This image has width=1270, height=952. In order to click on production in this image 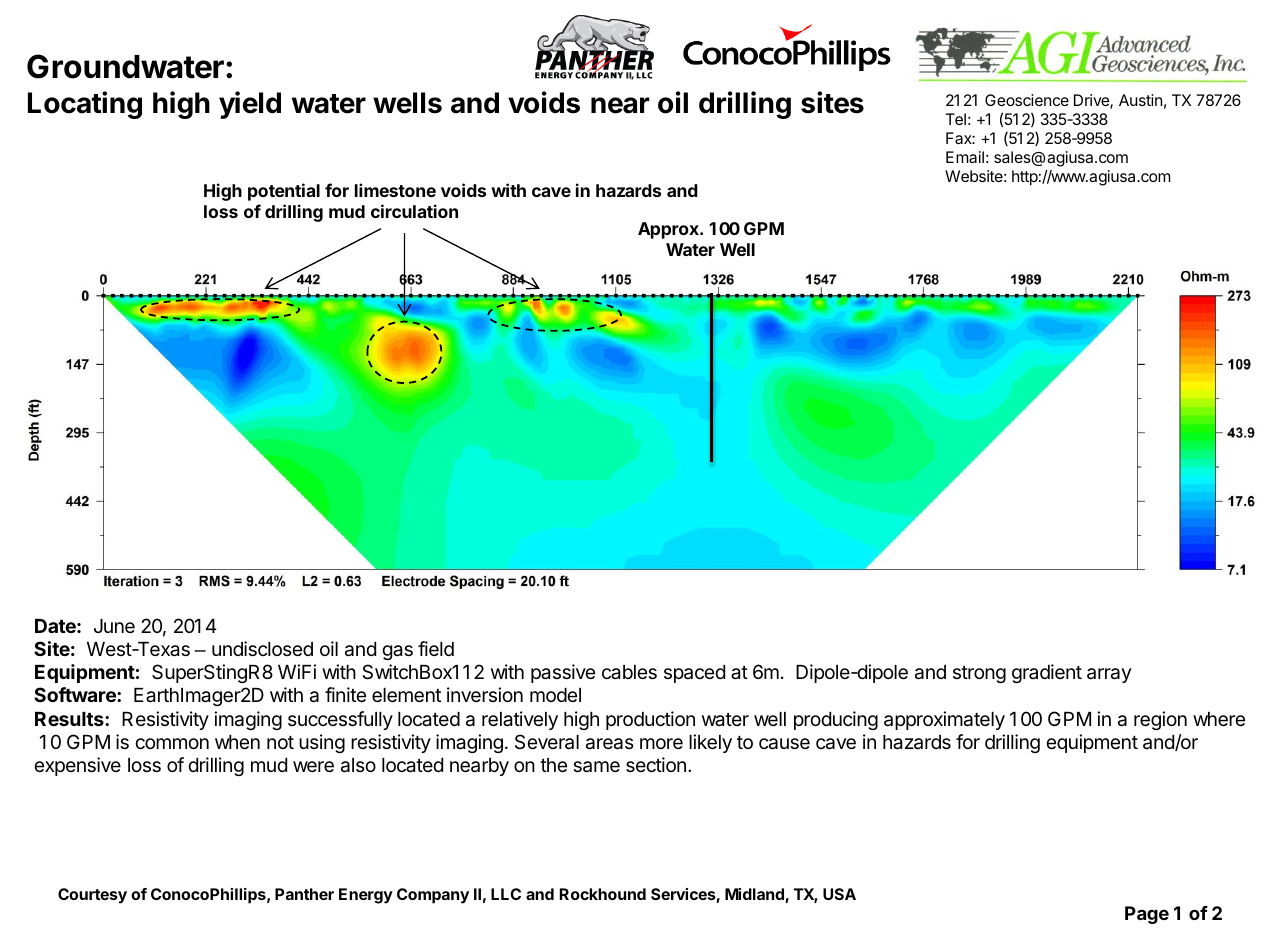, I will do `click(650, 720)`.
